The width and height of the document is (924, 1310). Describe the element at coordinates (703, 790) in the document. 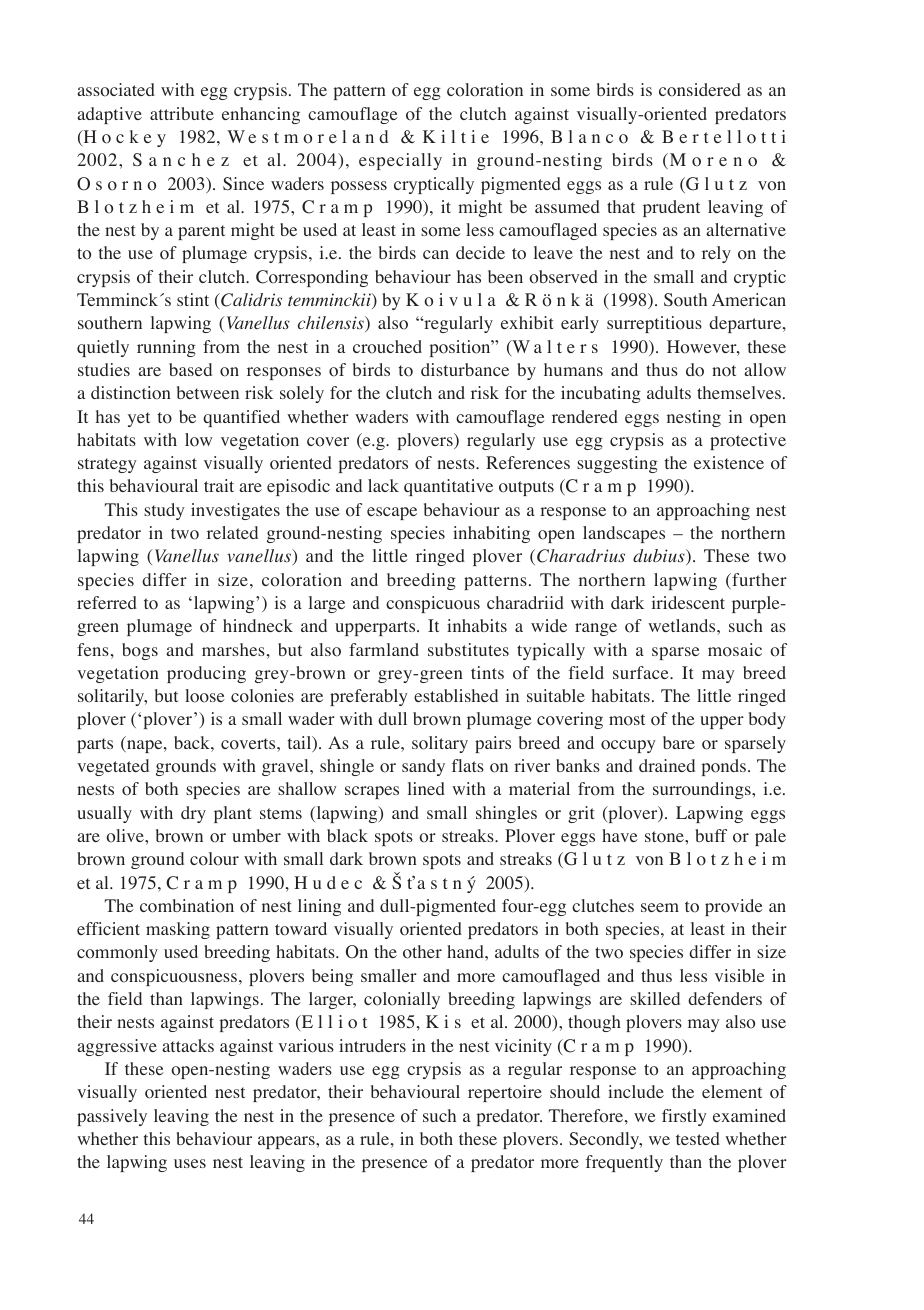

I see `surroundings` at that location.
